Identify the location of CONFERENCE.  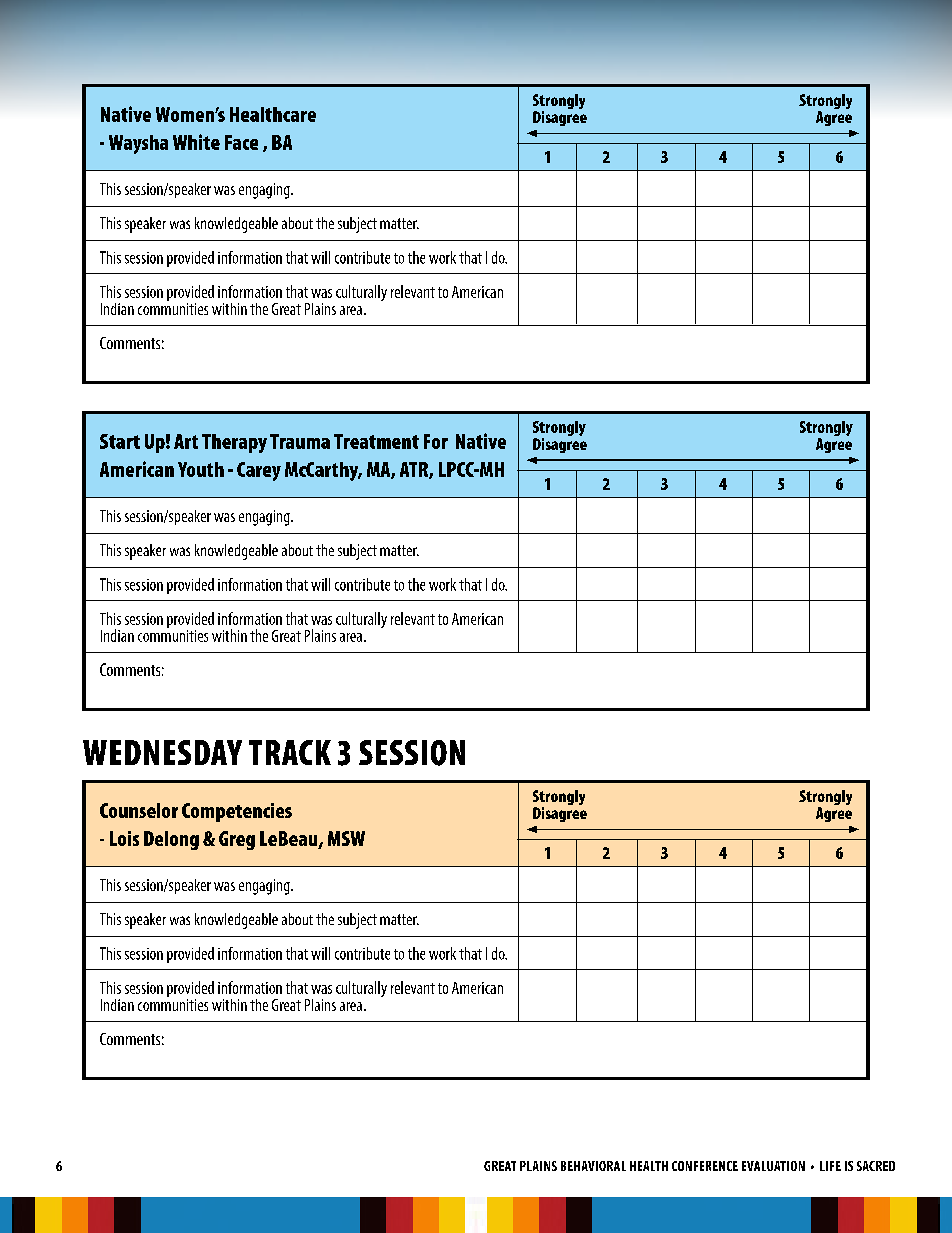
(705, 1166).
